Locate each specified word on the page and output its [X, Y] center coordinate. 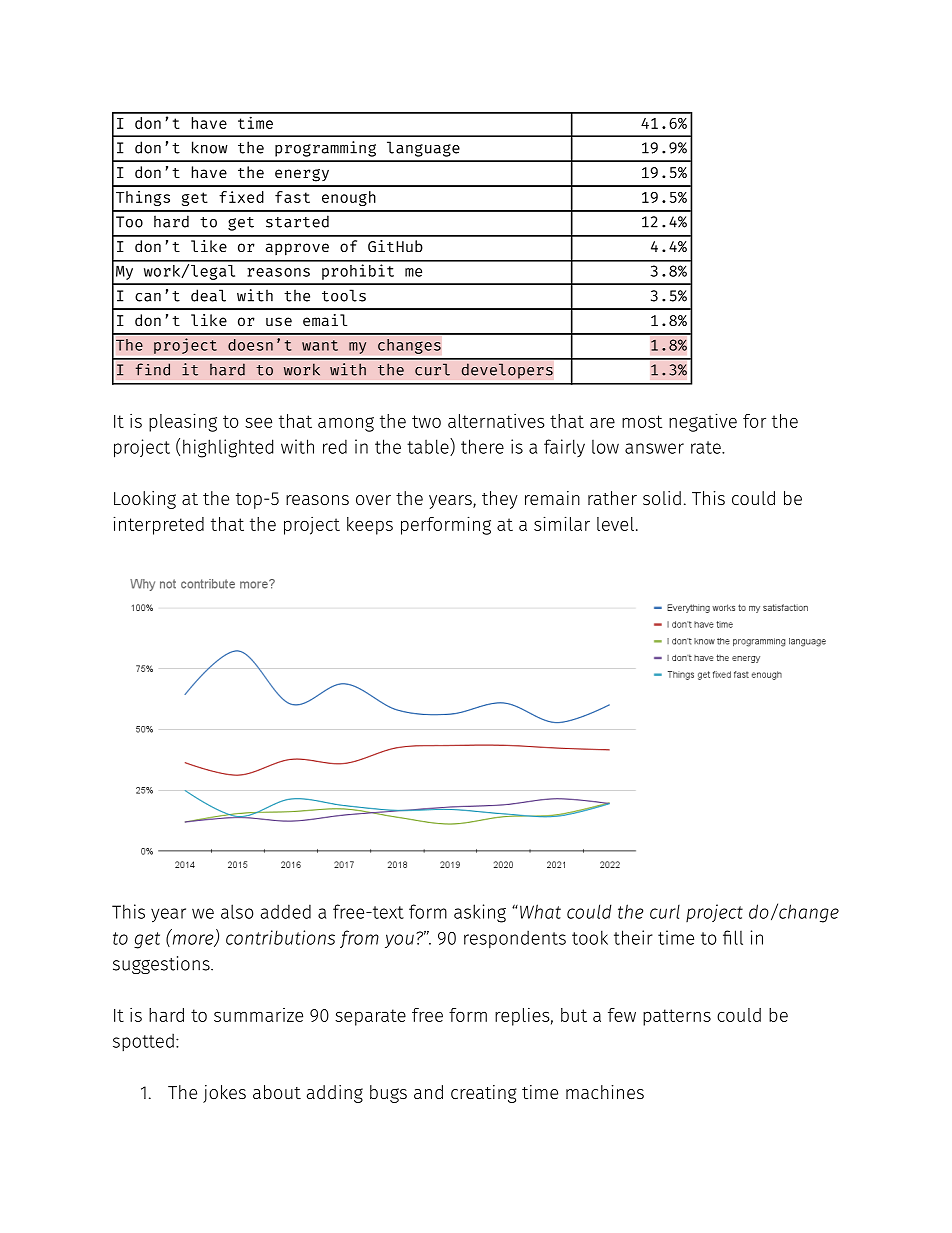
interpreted [158, 525]
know [210, 147]
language [423, 149]
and [428, 1092]
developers [507, 371]
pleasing [183, 422]
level [617, 524]
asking [480, 913]
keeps [370, 526]
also [237, 911]
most [642, 421]
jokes [224, 1094]
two [426, 421]
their [633, 937]
